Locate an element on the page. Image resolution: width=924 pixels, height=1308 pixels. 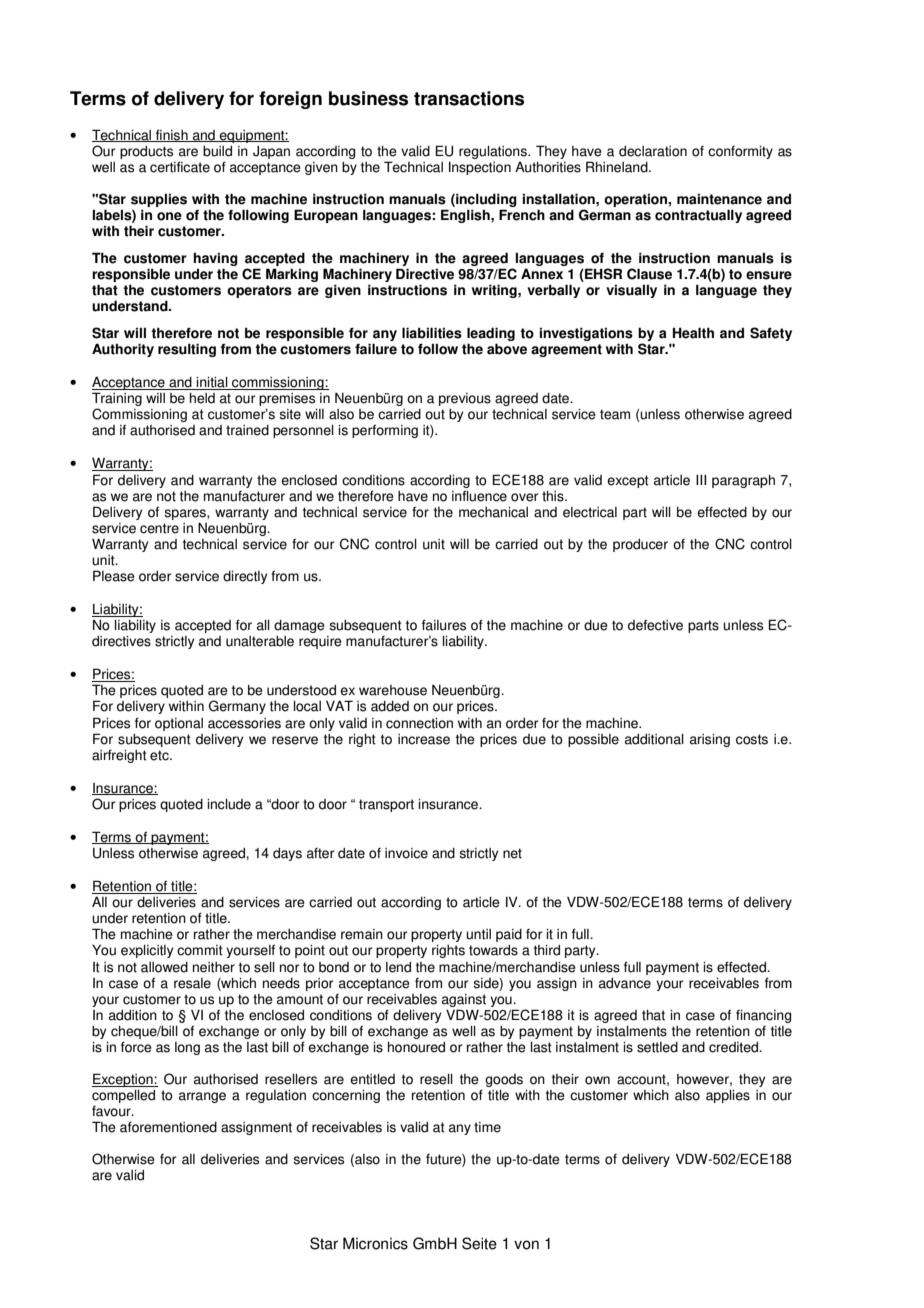
until is located at coordinates (478, 934).
